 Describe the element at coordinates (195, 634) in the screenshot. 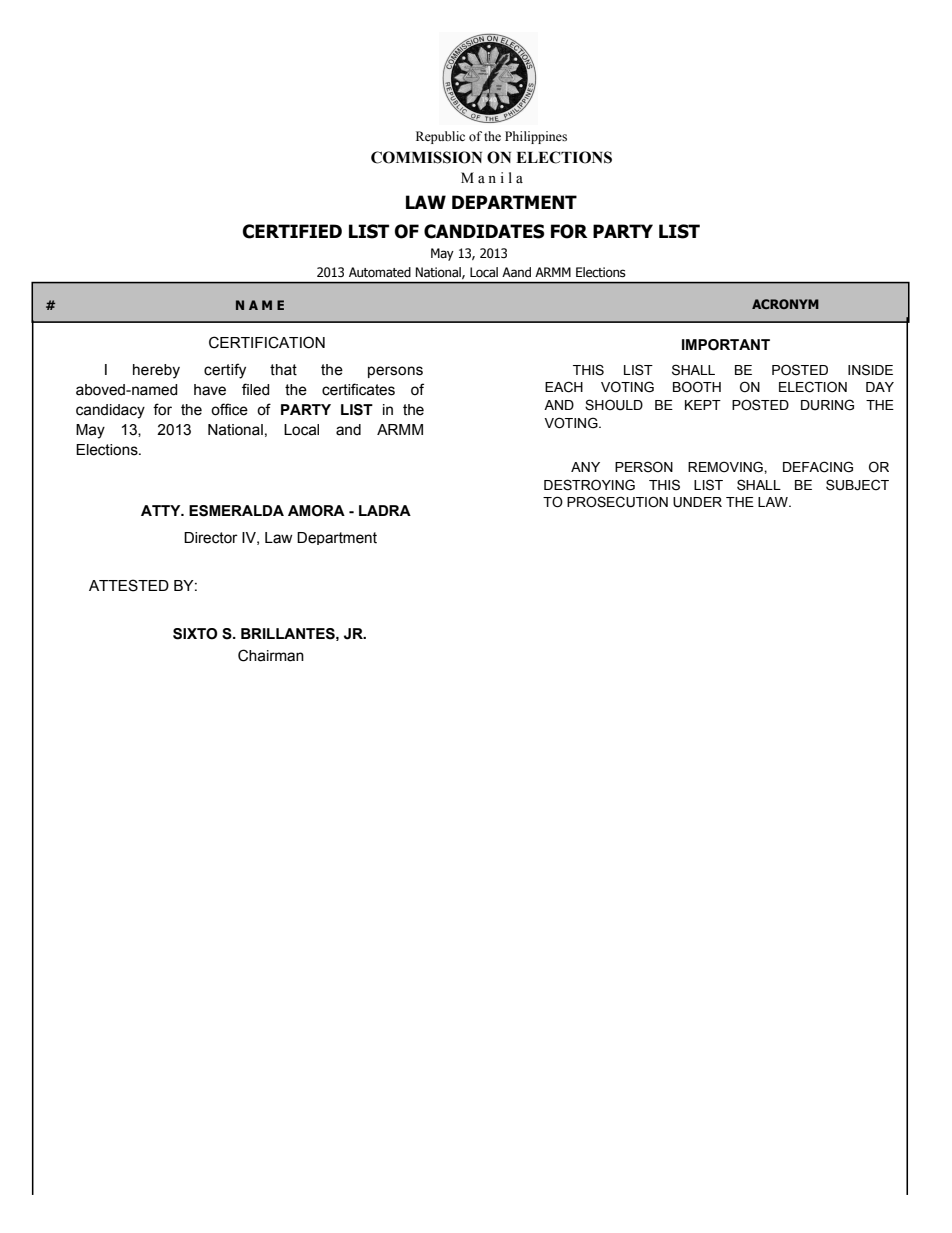

I see `SIXTO` at that location.
